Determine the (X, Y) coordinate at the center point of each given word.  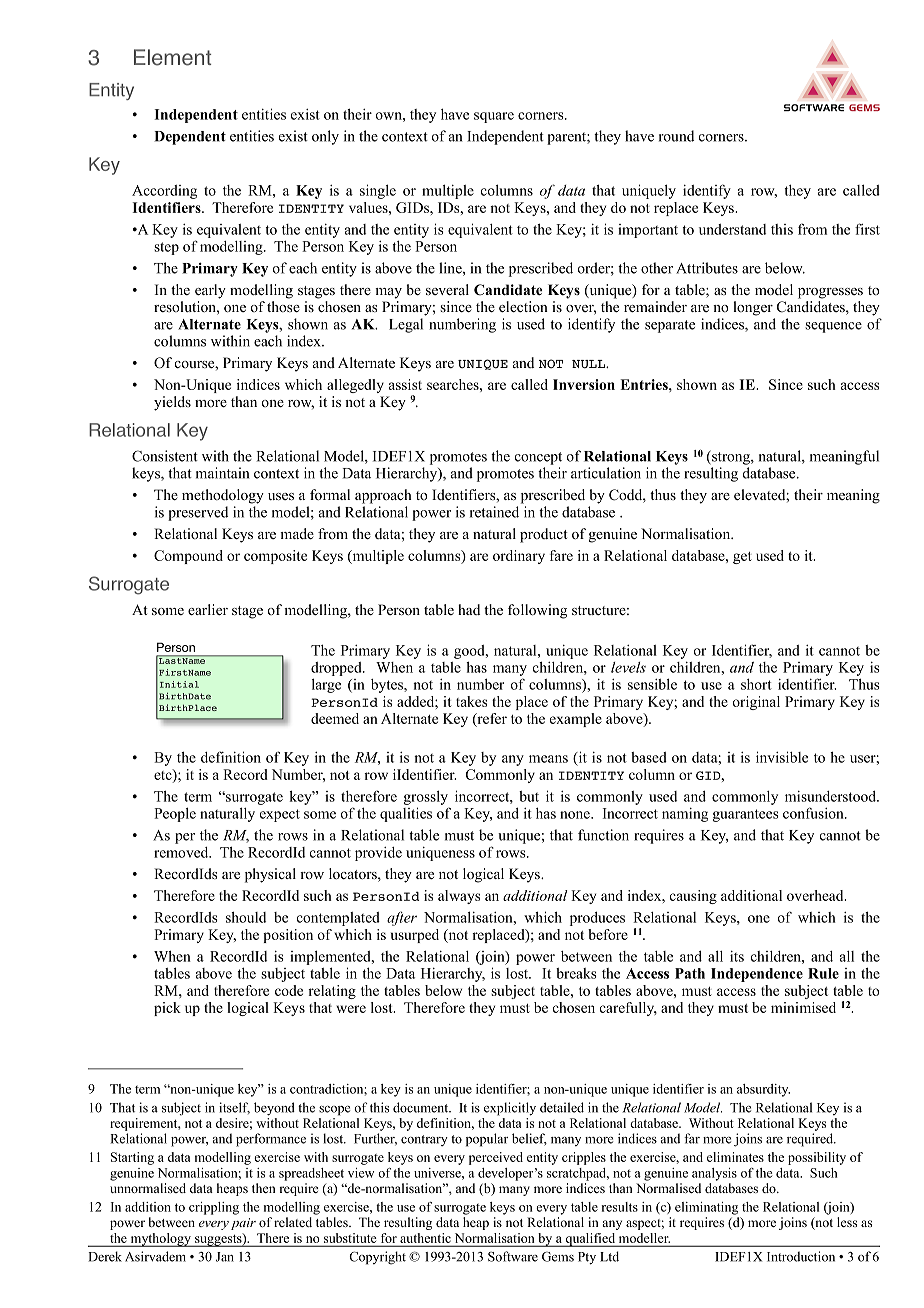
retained (494, 512)
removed (182, 852)
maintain (222, 473)
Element (172, 57)
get (742, 558)
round (676, 136)
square (494, 117)
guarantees (745, 815)
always (459, 897)
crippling (214, 1208)
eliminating (706, 1208)
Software (513, 1256)
